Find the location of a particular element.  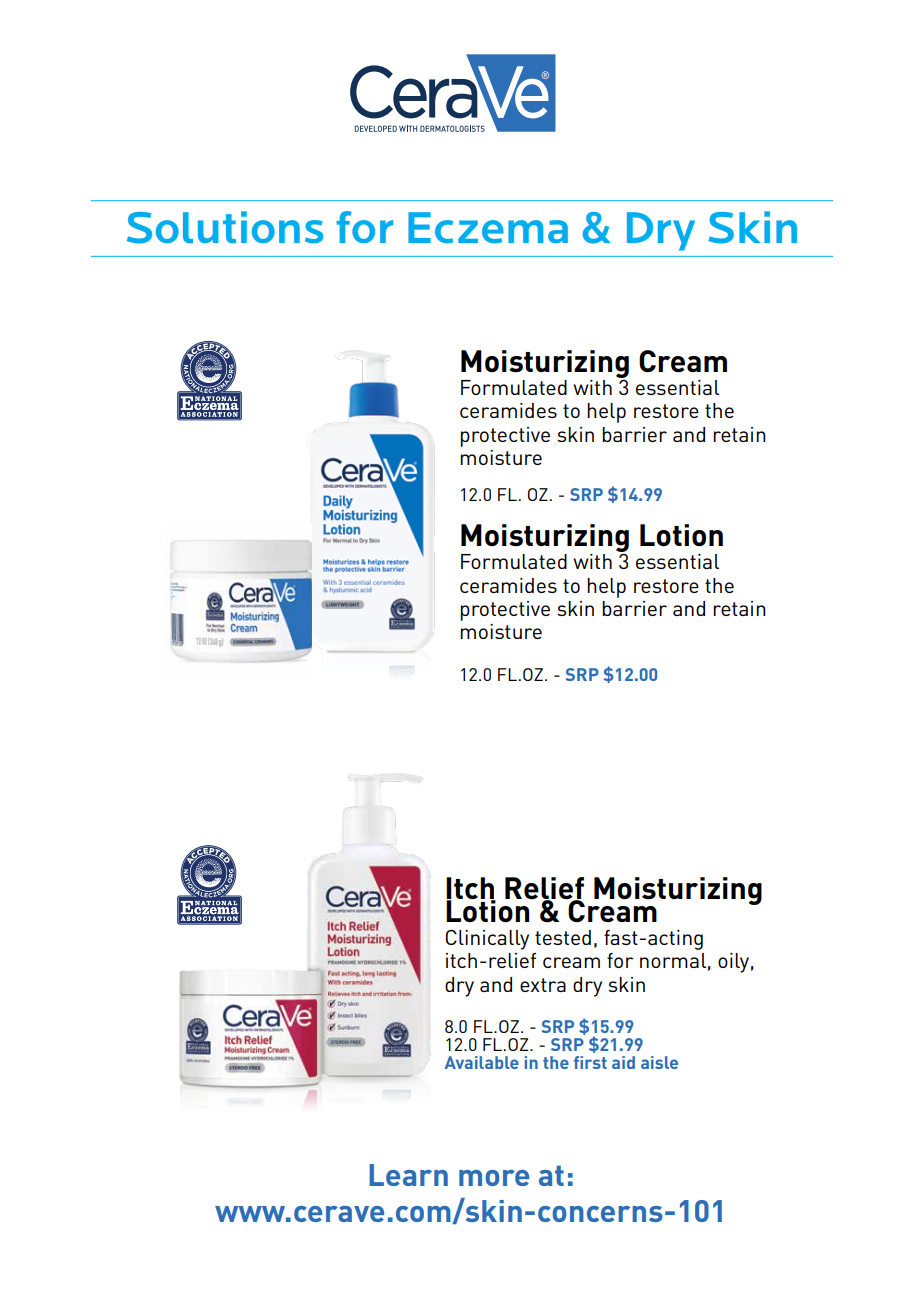

Clinically is located at coordinates (487, 940).
